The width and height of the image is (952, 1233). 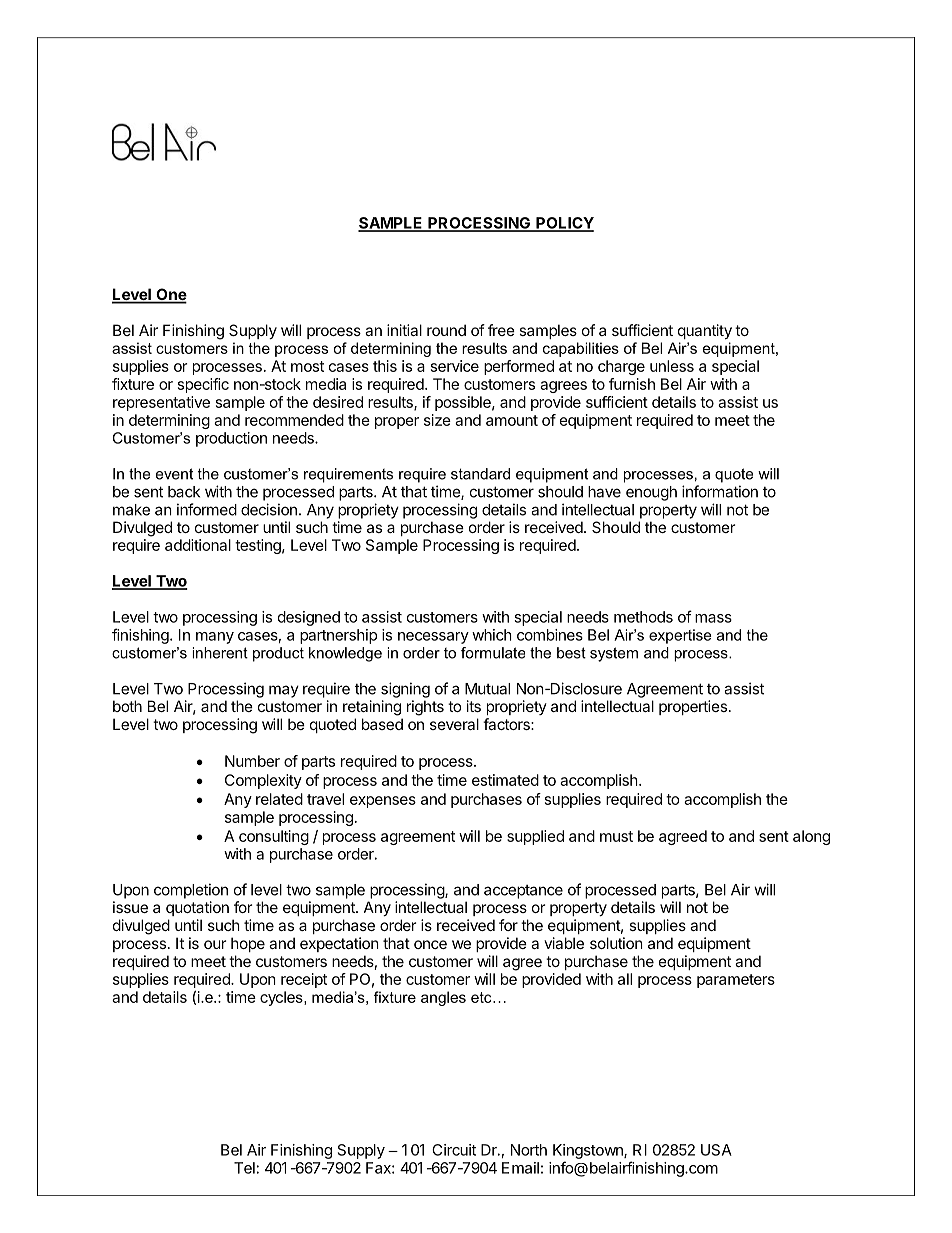 What do you see at coordinates (454, 1150) in the image?
I see `Circuit` at bounding box center [454, 1150].
